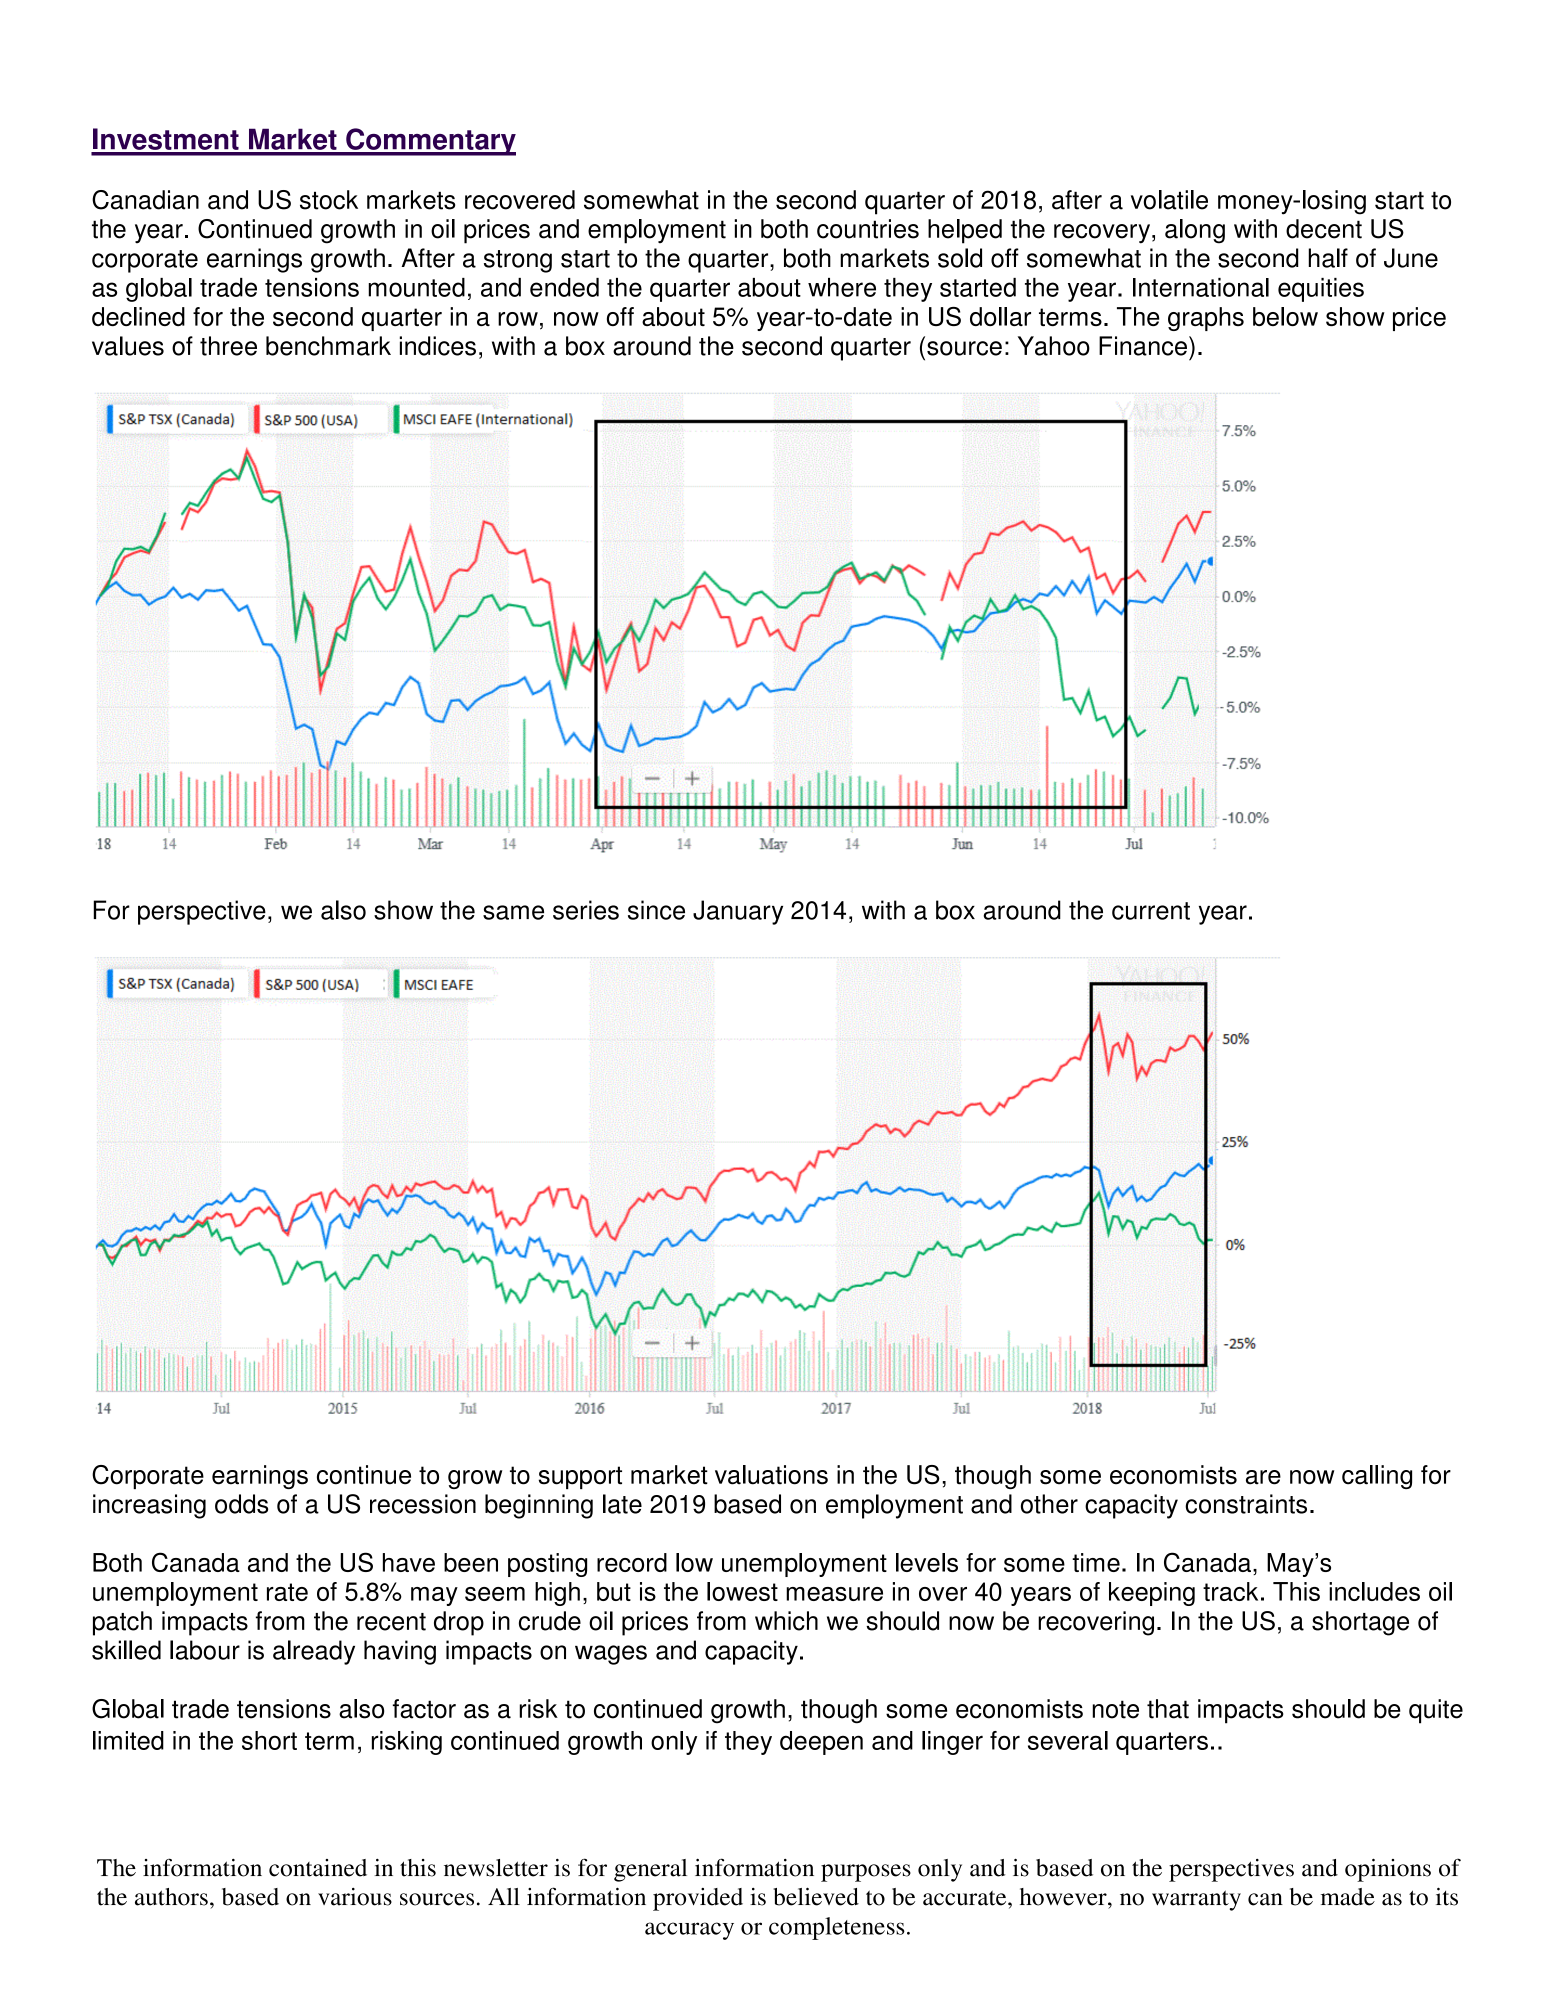 The height and width of the page is (2014, 1556). Describe the element at coordinates (1263, 1477) in the page. I see `are` at that location.
